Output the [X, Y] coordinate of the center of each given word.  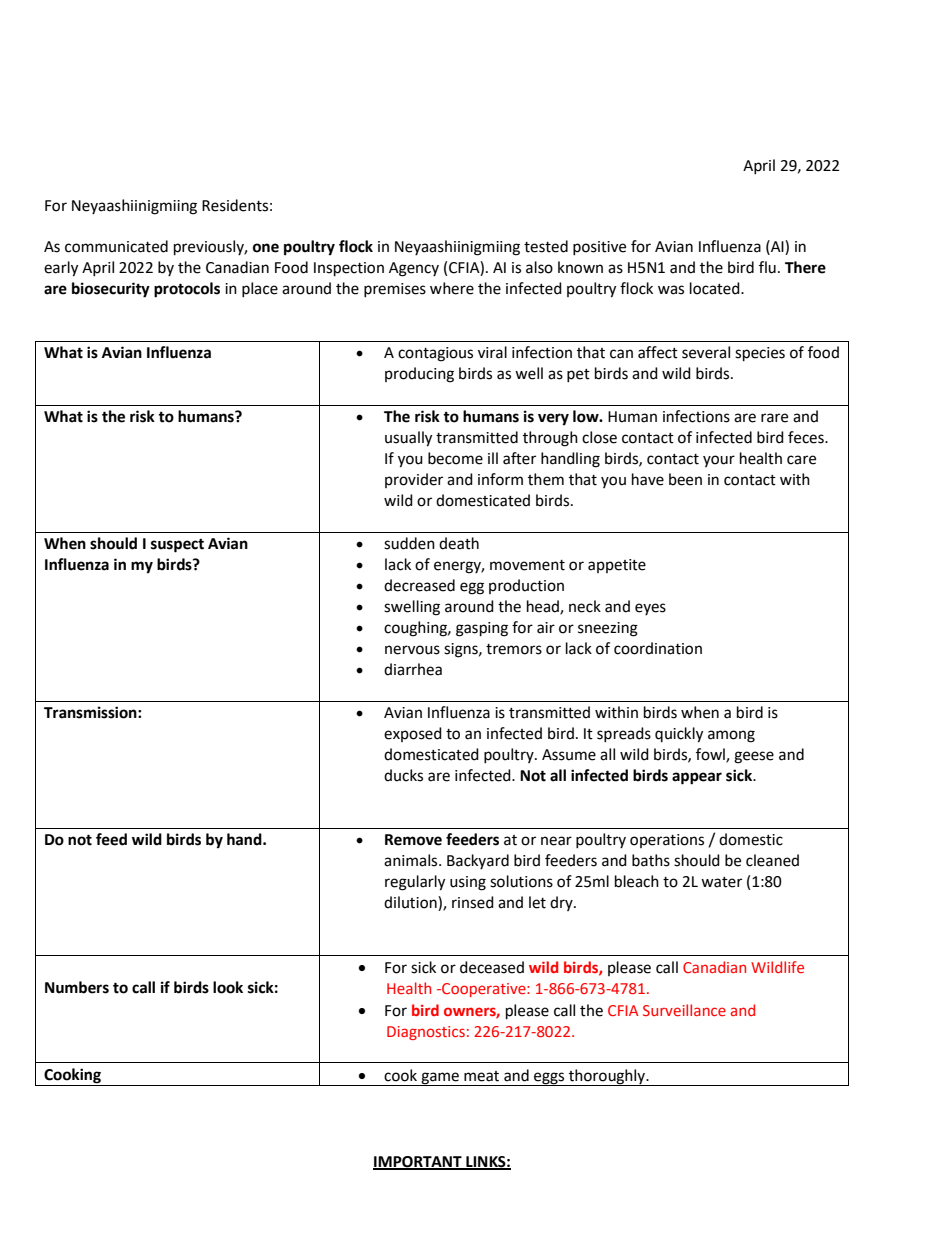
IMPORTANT [418, 1162]
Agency [414, 269]
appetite [617, 566]
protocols [187, 290]
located [716, 288]
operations [667, 841]
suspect [177, 546]
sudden [409, 543]
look [228, 987]
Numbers [77, 987]
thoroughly [607, 1077]
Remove [413, 840]
